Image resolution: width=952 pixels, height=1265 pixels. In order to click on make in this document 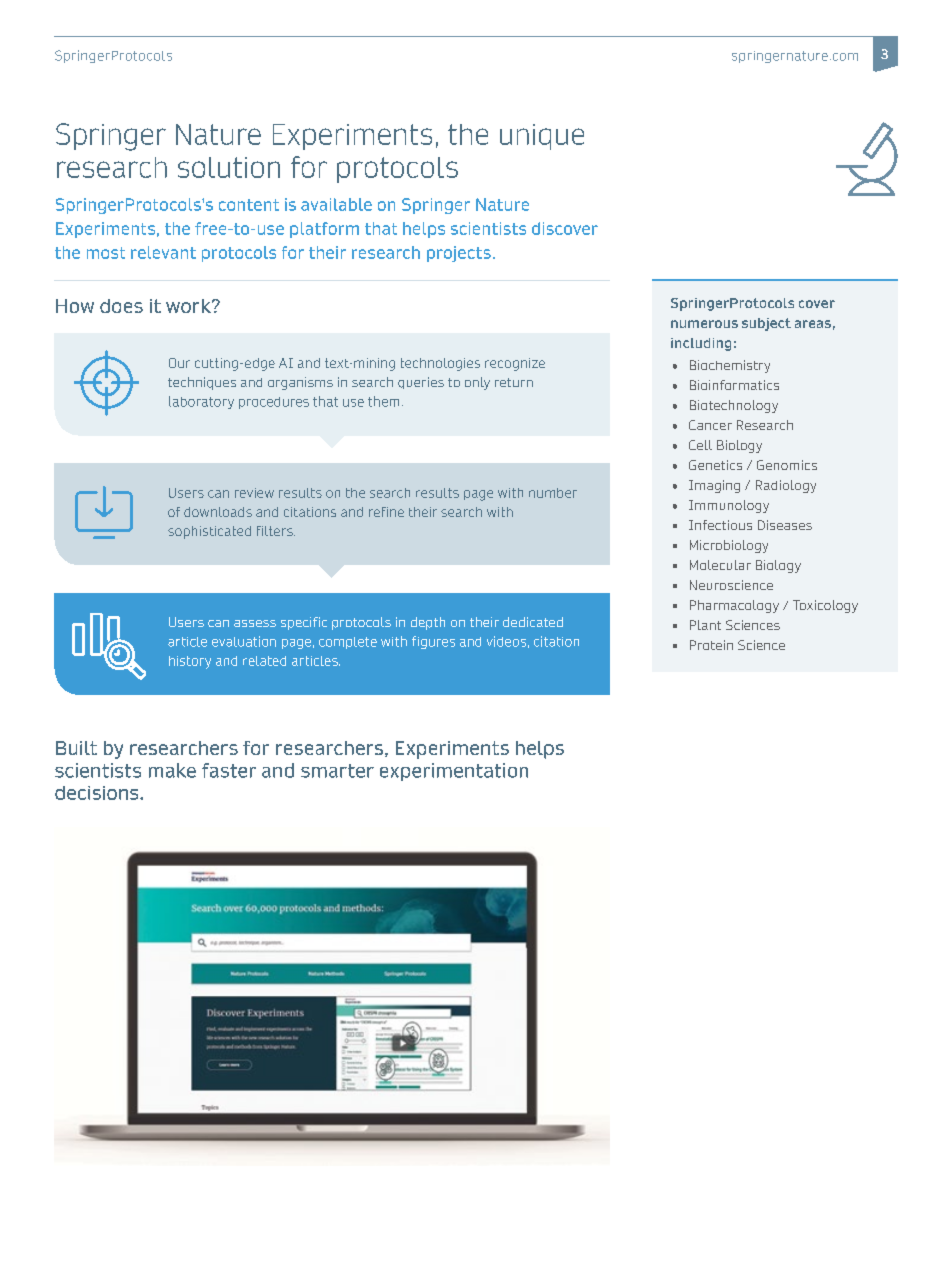, I will do `click(172, 770)`.
